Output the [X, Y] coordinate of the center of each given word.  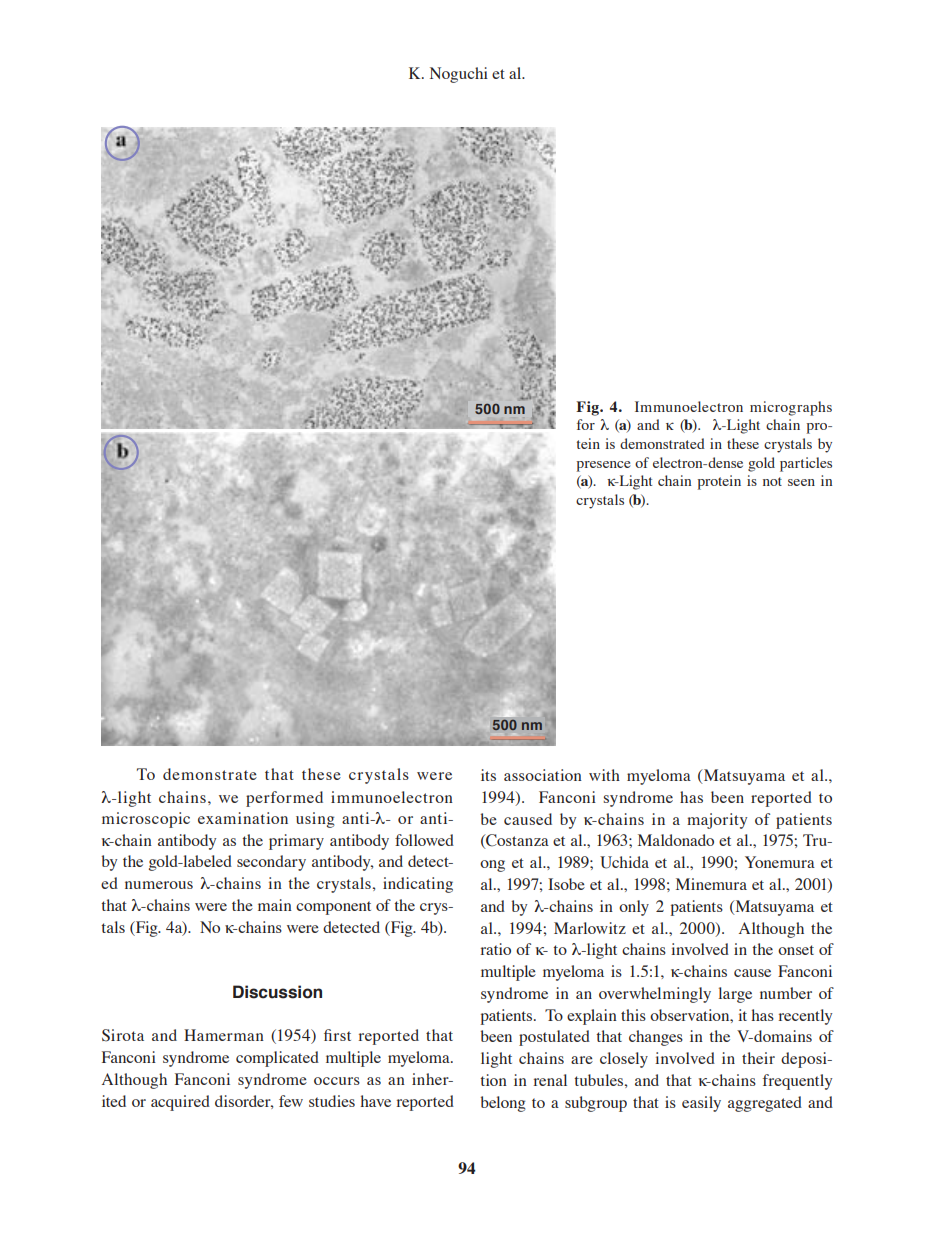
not [772, 481]
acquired [180, 1103]
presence [604, 466]
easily [701, 1104]
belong [503, 1104]
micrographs [791, 408]
